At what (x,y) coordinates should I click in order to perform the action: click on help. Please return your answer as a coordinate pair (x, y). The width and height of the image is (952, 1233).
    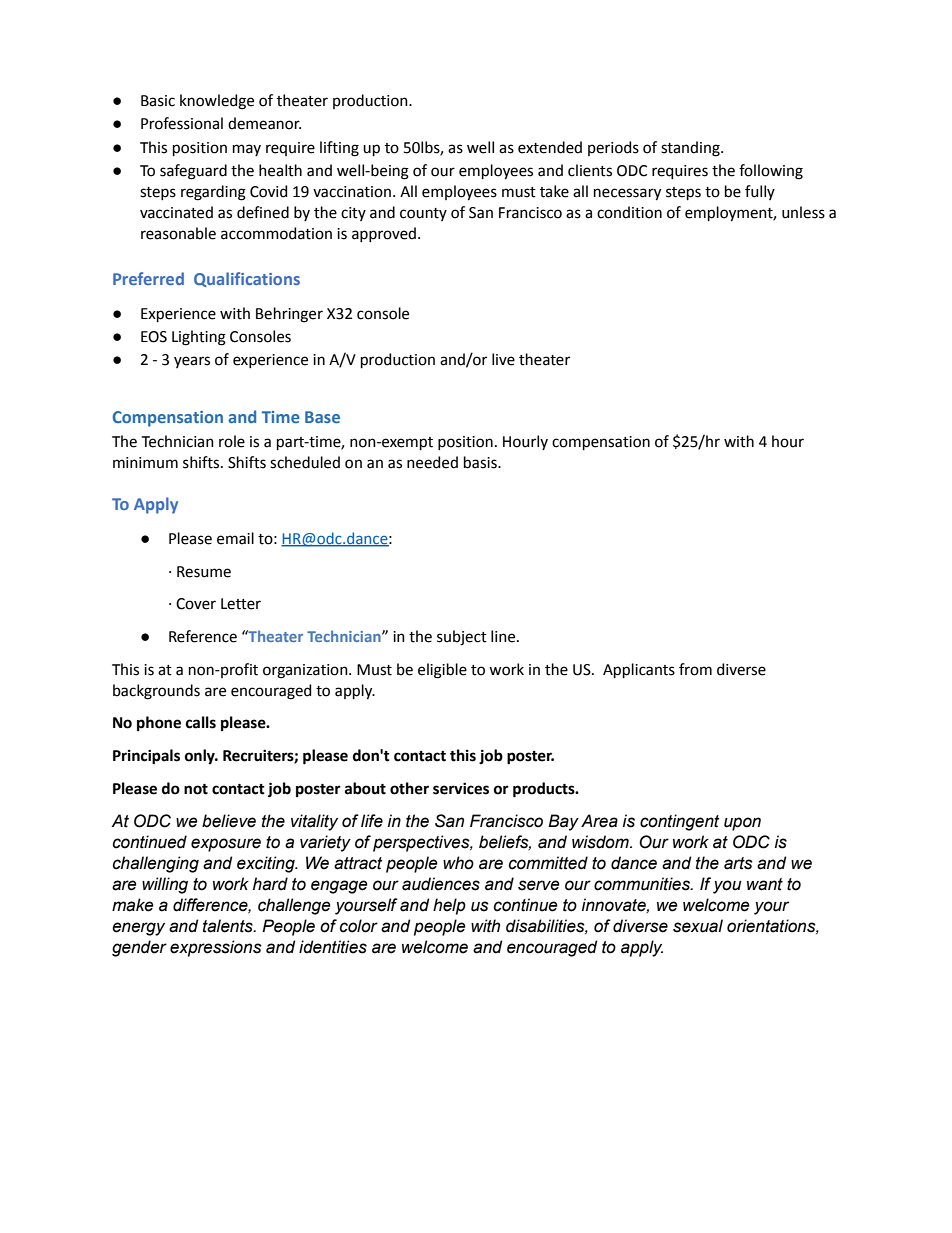
    Looking at the image, I should click on (449, 906).
